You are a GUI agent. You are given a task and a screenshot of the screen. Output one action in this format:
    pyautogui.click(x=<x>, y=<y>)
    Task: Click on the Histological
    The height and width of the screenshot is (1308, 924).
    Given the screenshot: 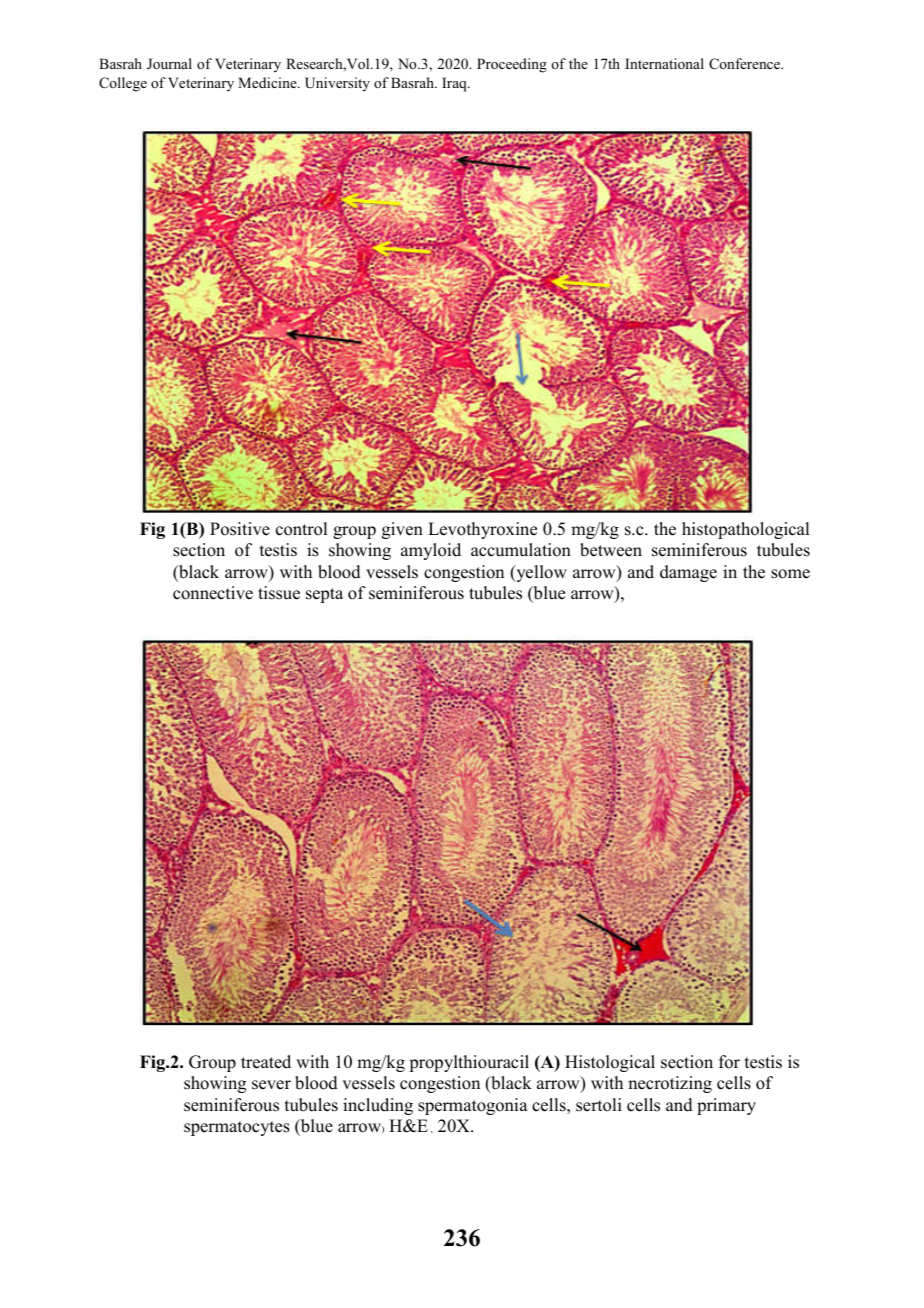 What is the action you would take?
    pyautogui.click(x=610, y=1063)
